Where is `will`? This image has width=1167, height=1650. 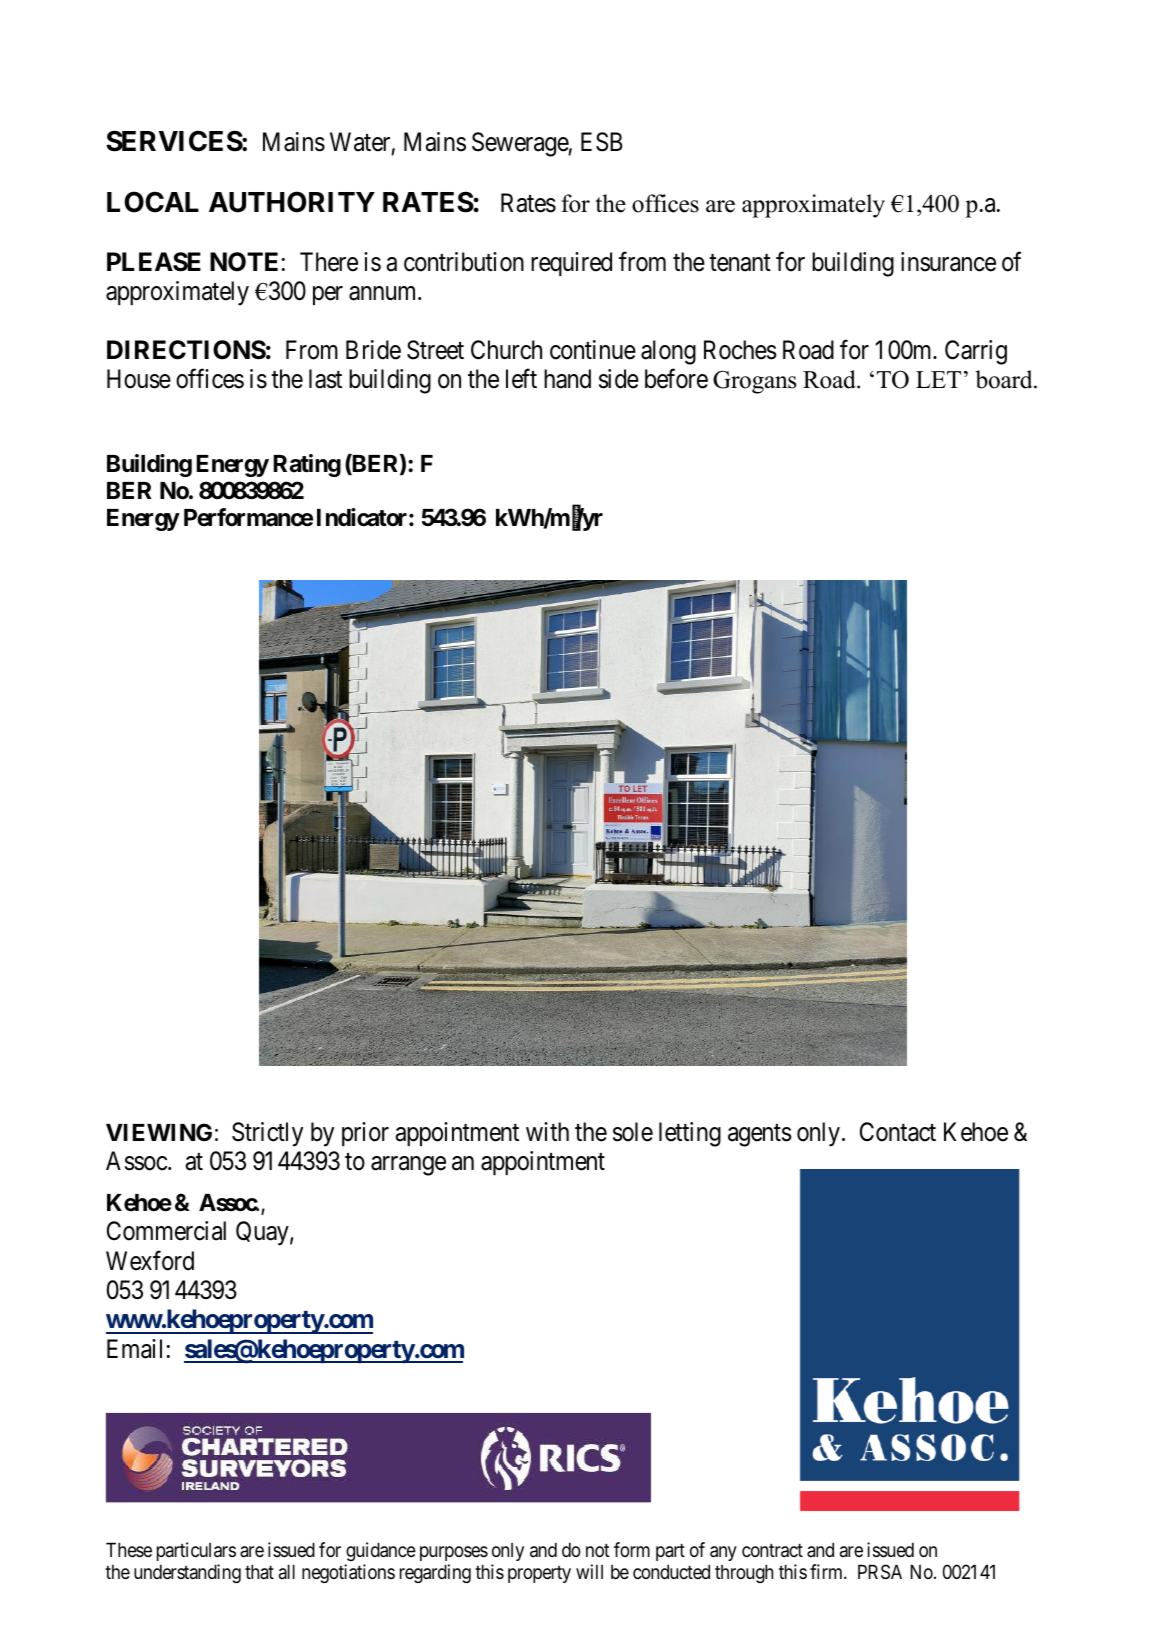 will is located at coordinates (589, 1571).
